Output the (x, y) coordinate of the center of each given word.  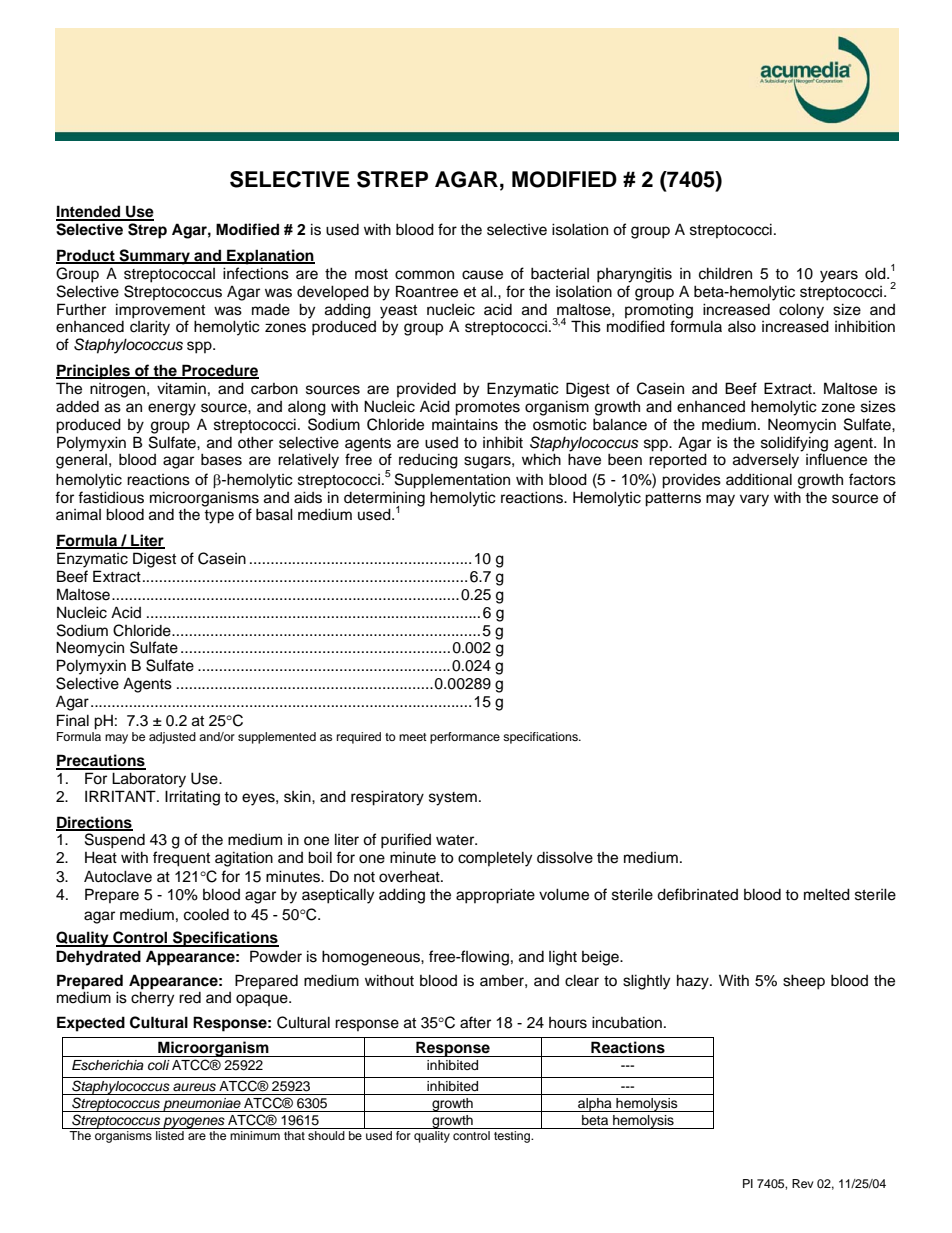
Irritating (192, 798)
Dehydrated (98, 958)
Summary (154, 257)
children (725, 273)
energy (172, 409)
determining (384, 500)
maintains (465, 424)
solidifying (794, 444)
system (453, 799)
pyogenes (194, 1123)
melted (827, 894)
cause (482, 275)
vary (754, 500)
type (219, 517)
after (475, 1022)
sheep (804, 982)
